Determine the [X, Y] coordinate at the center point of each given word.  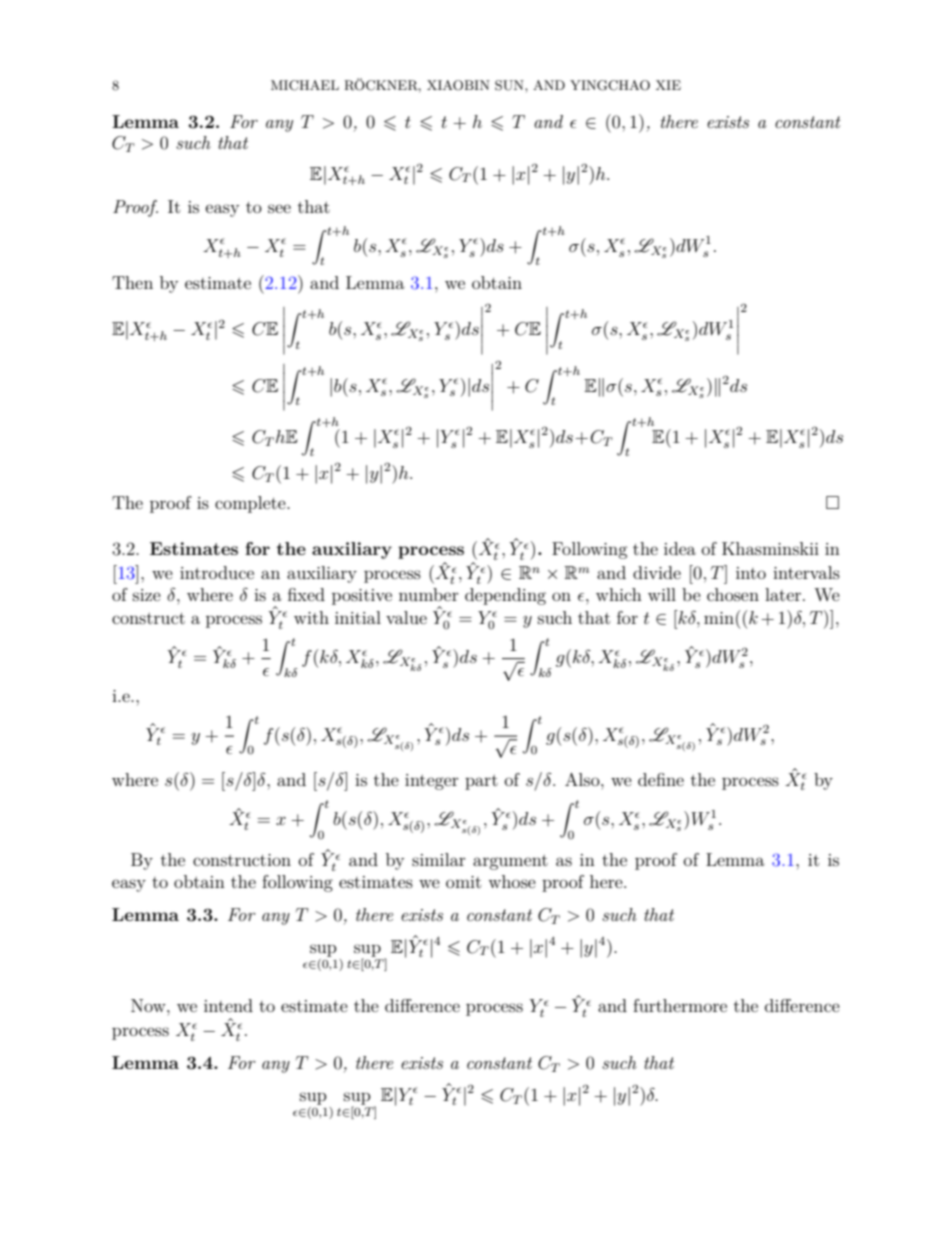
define [661, 779]
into [751, 573]
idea [680, 548]
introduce [217, 572]
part [481, 782]
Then [132, 282]
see [279, 208]
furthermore [680, 1005]
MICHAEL [305, 85]
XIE [668, 85]
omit [463, 882]
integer [432, 782]
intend [228, 1005]
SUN [510, 85]
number [429, 594]
